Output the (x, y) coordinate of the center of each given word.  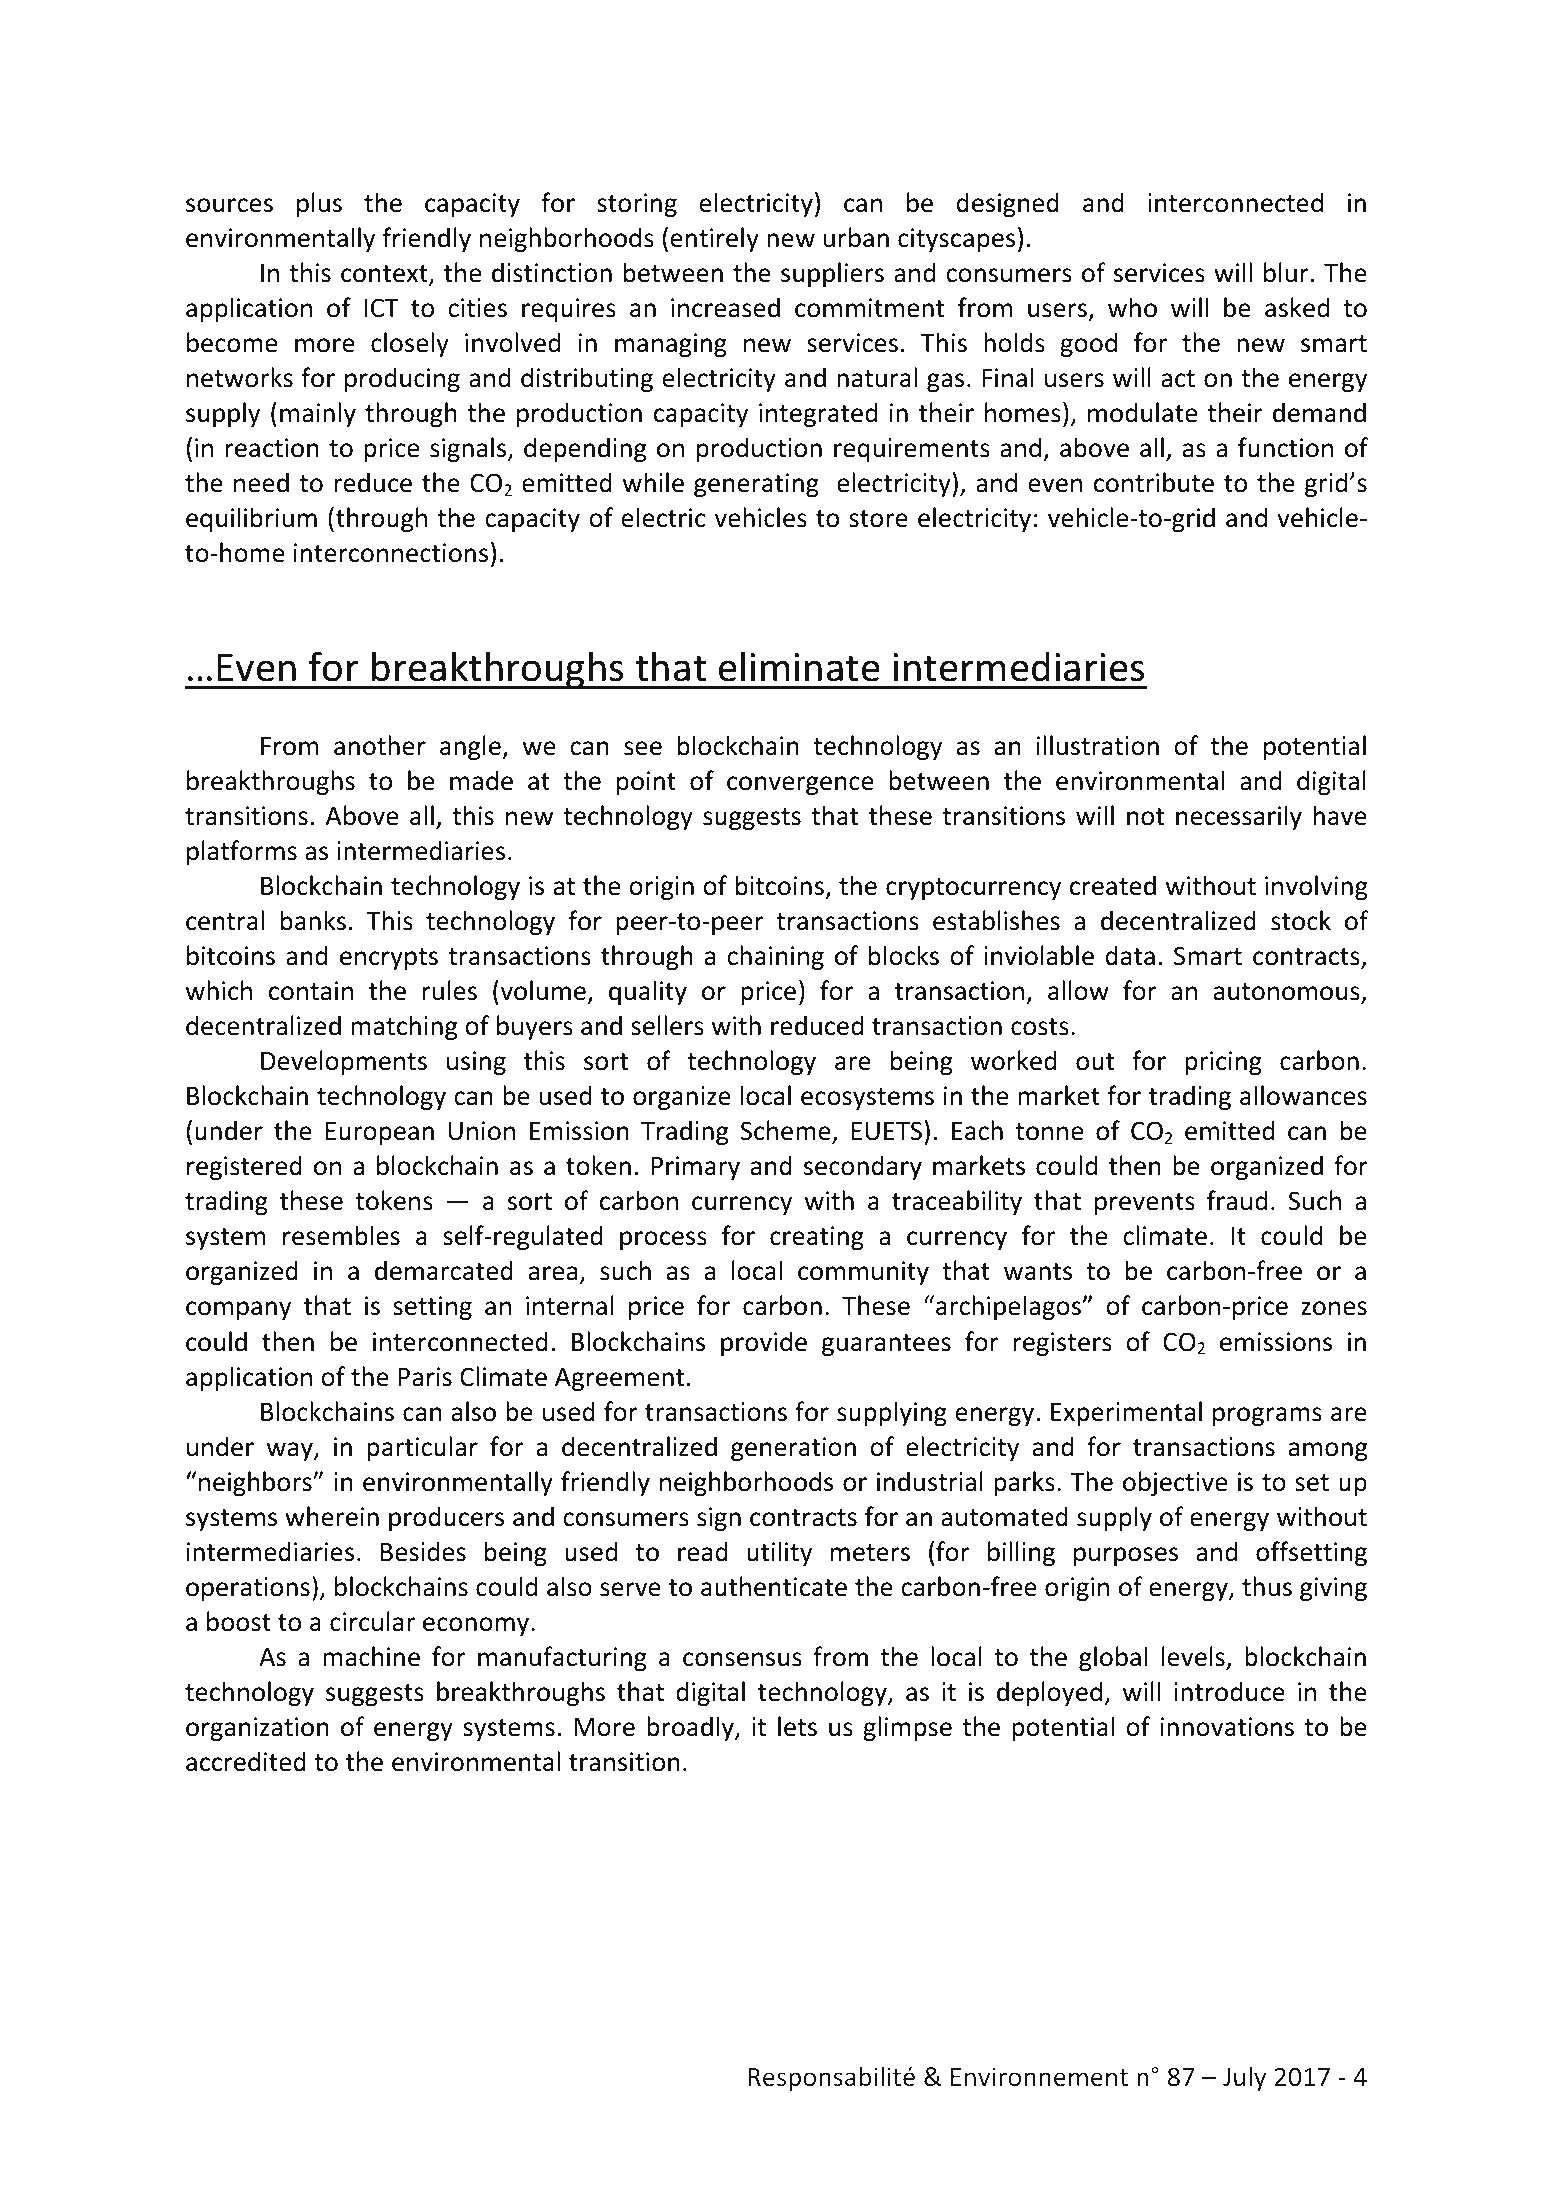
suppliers (832, 274)
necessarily (1239, 817)
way (291, 1451)
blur (1286, 272)
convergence (800, 785)
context (385, 275)
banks (313, 920)
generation (793, 1449)
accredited (246, 1761)
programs (1267, 1416)
